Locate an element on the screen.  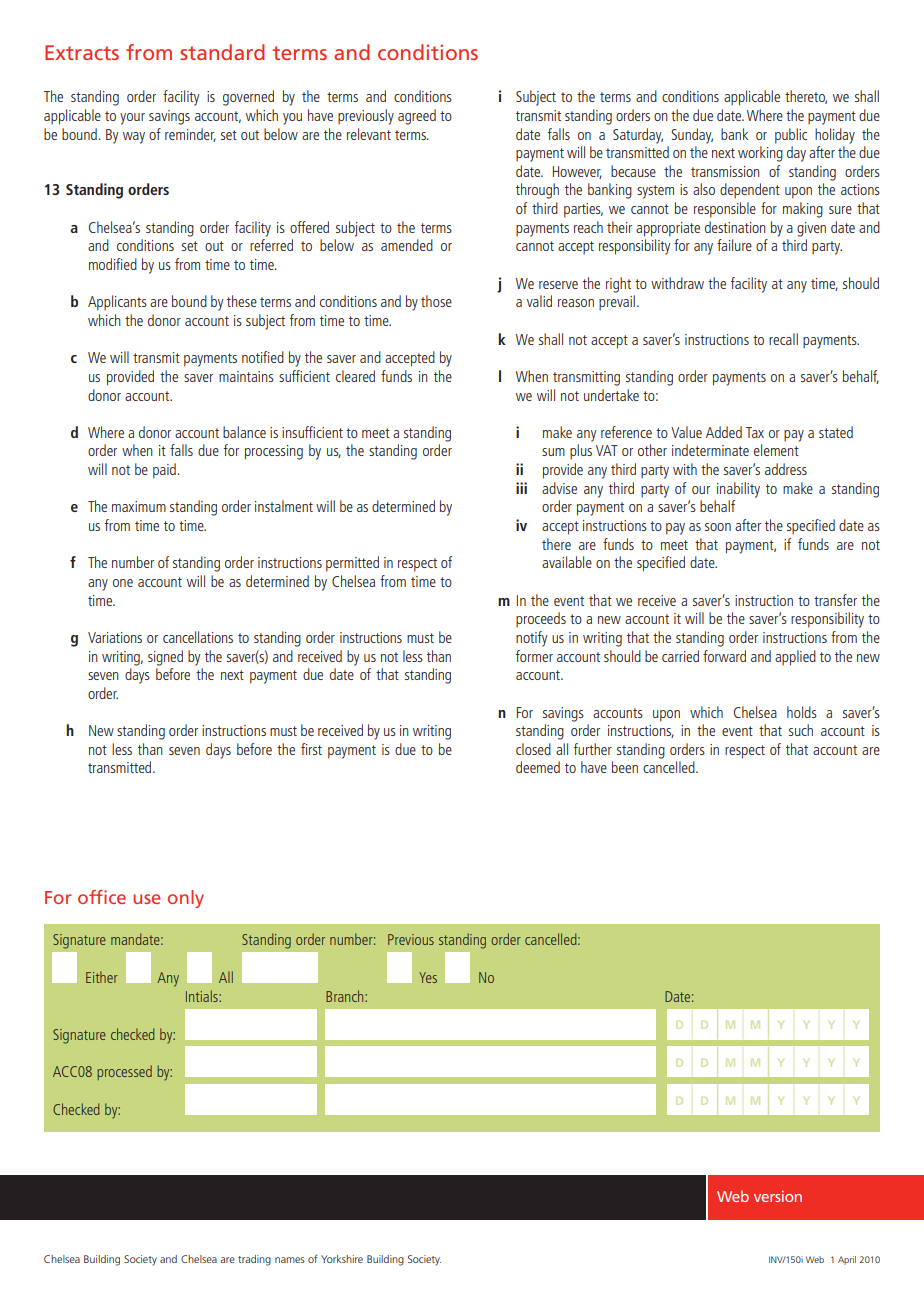
public is located at coordinates (791, 136).
